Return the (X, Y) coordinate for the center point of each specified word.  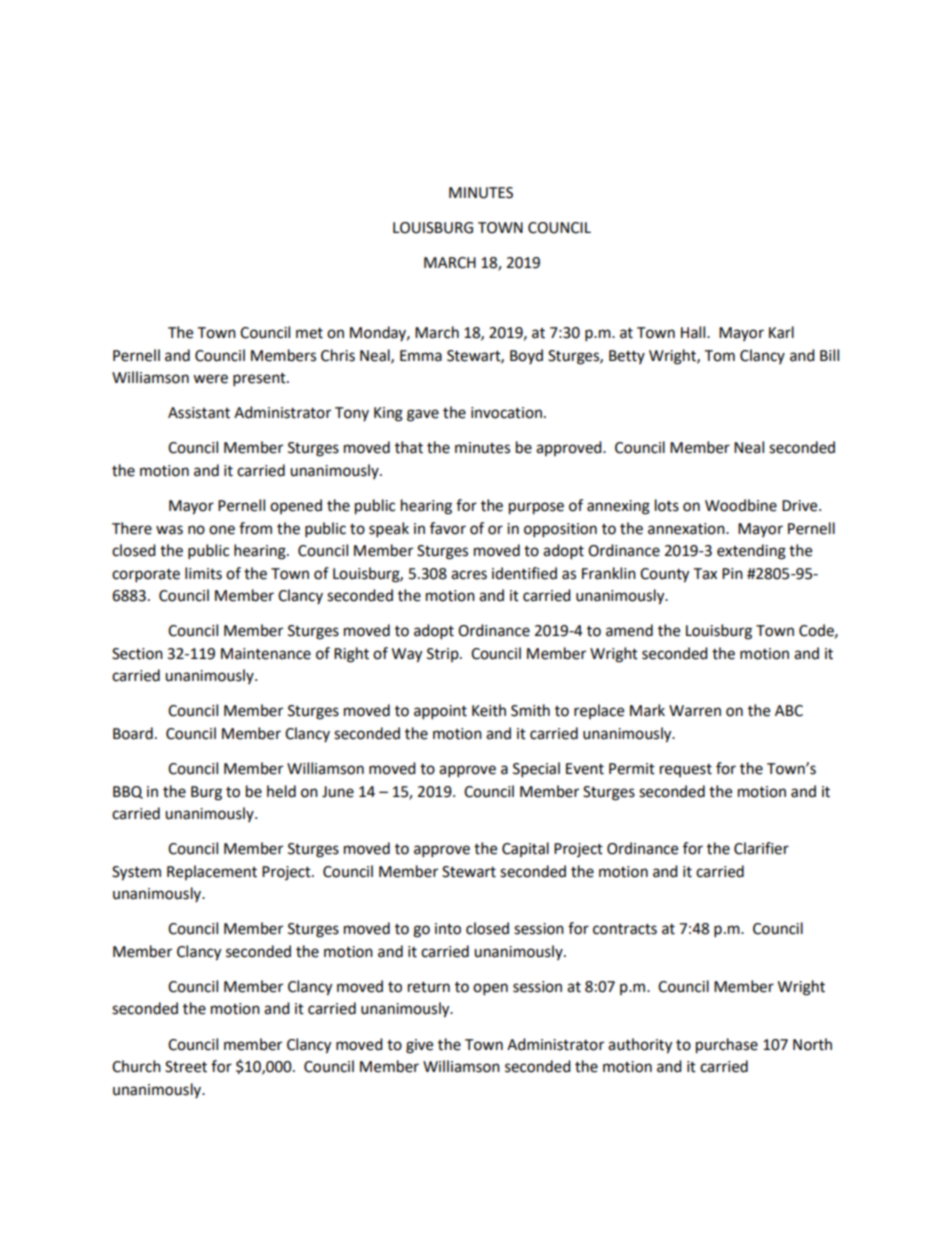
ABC (789, 711)
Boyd (526, 356)
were (210, 379)
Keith (489, 710)
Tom (719, 356)
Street (186, 1067)
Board (133, 733)
